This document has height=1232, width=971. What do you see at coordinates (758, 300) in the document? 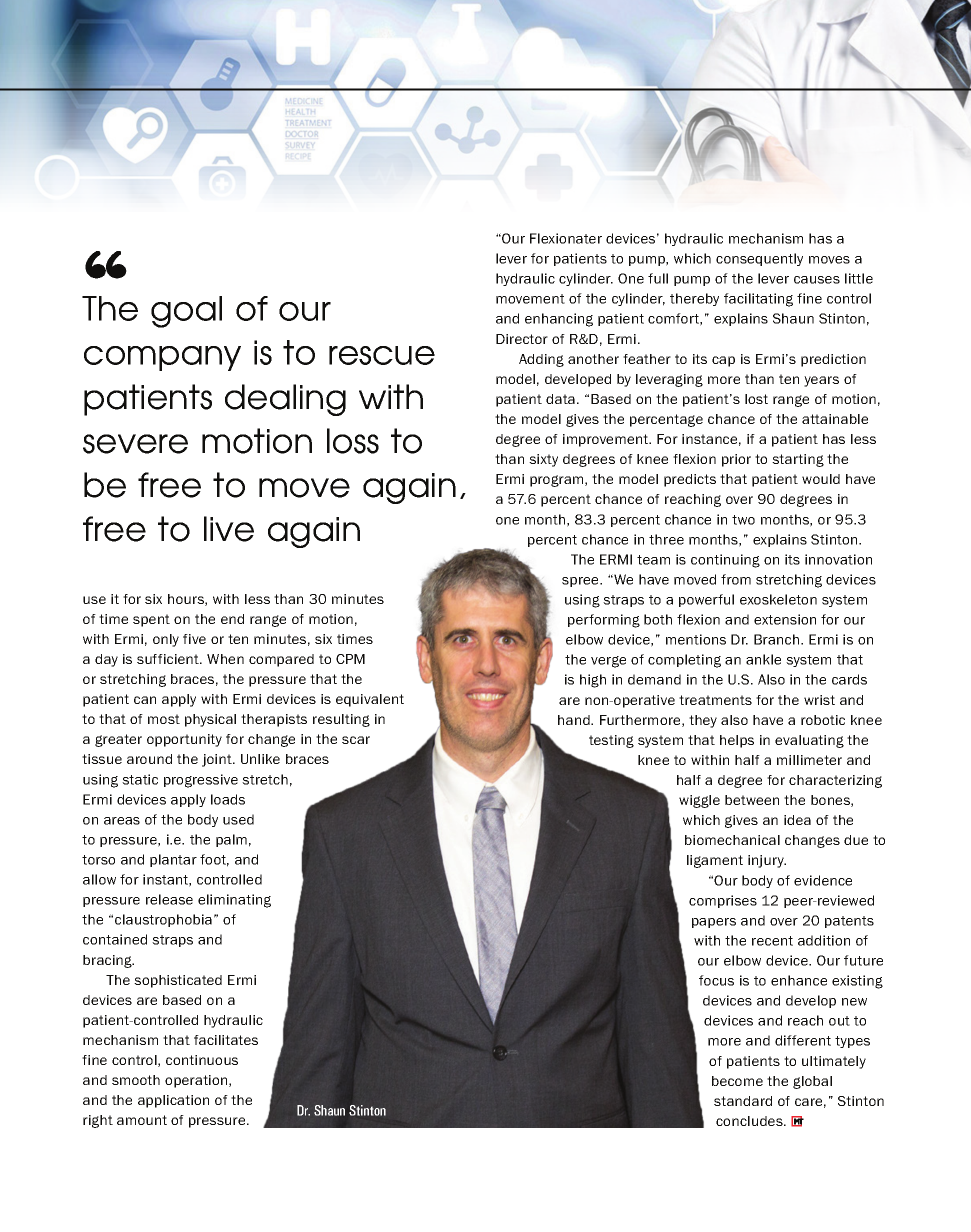
I see `facilitating` at bounding box center [758, 300].
